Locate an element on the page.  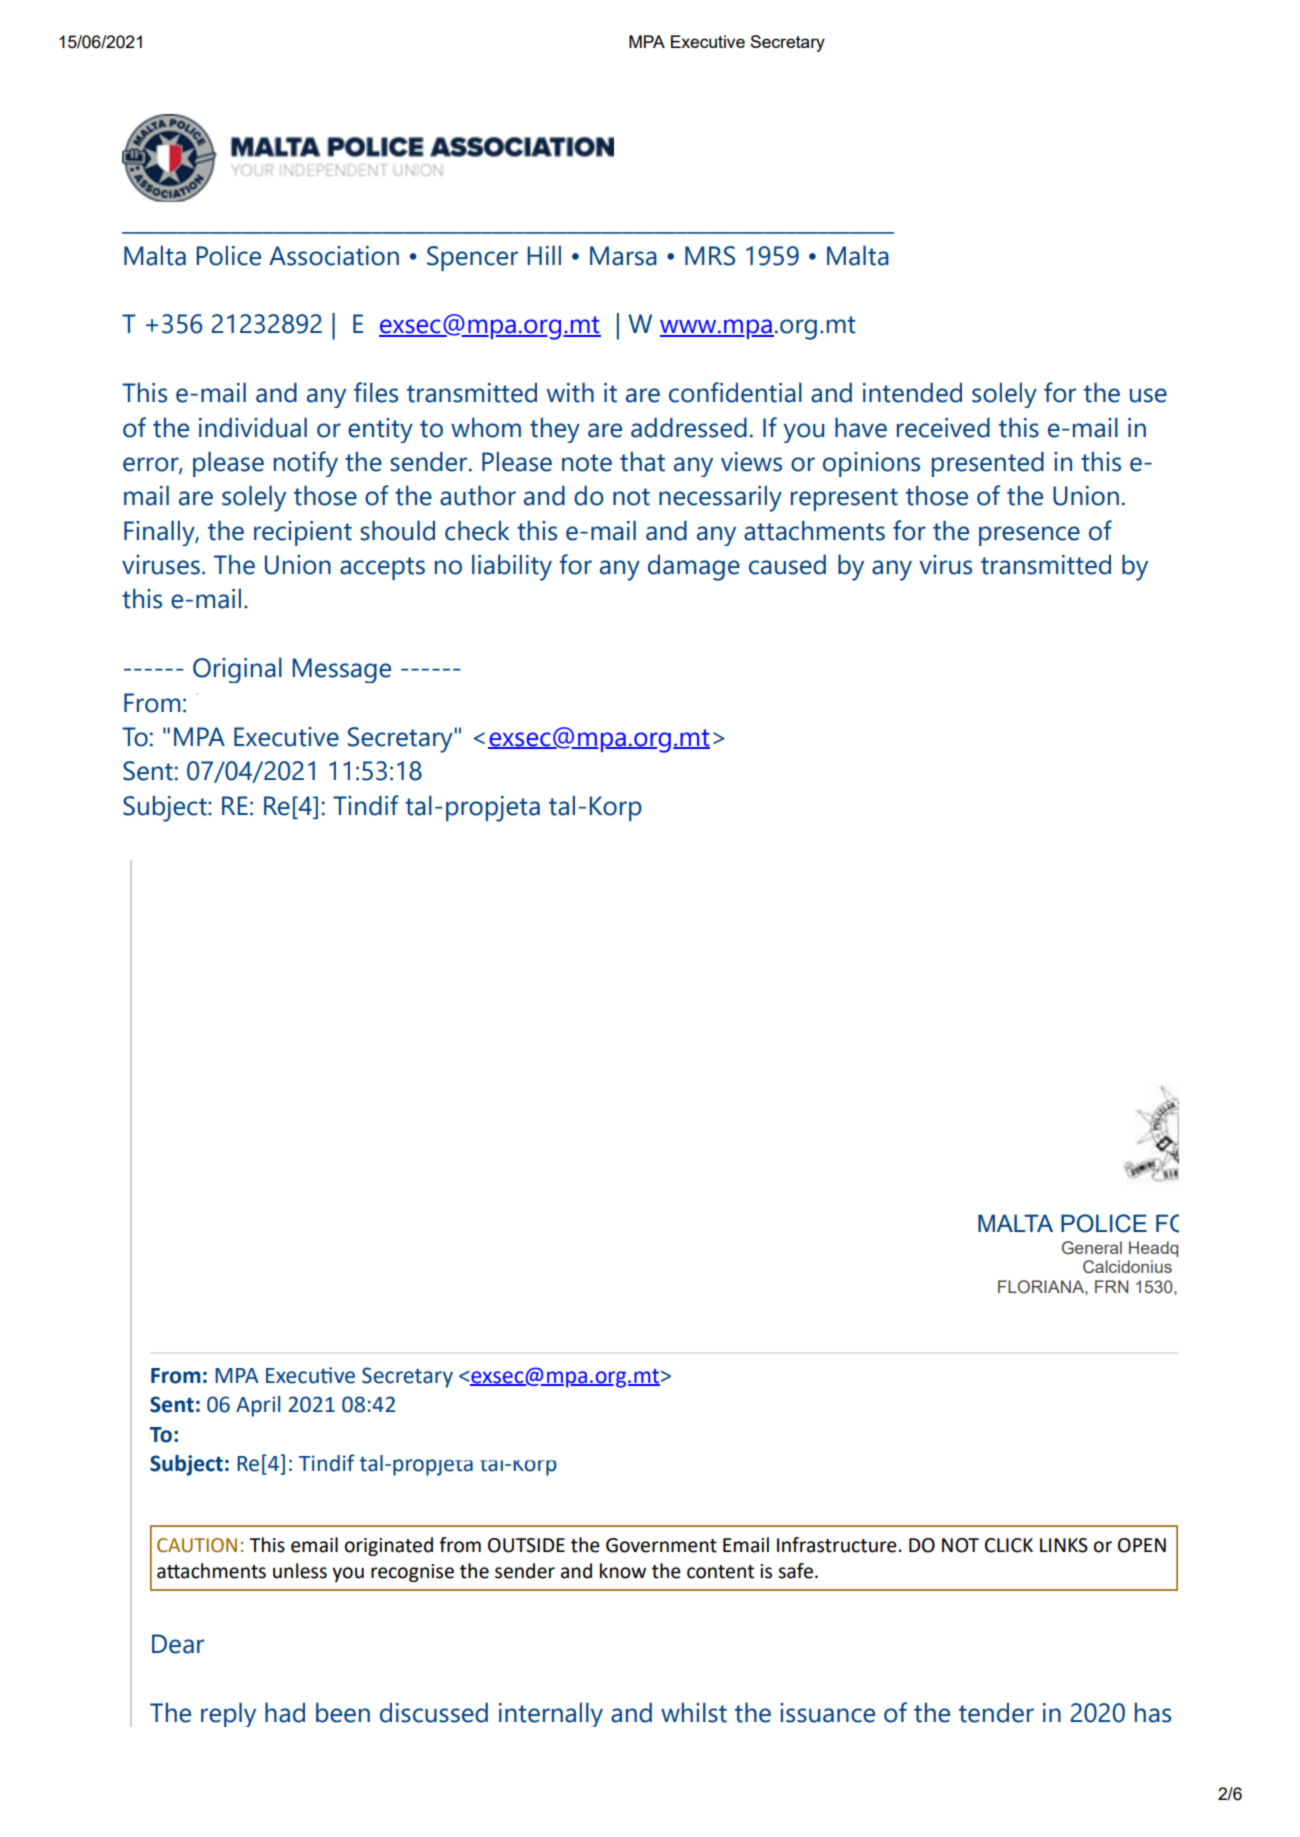
General is located at coordinates (1092, 1248).
